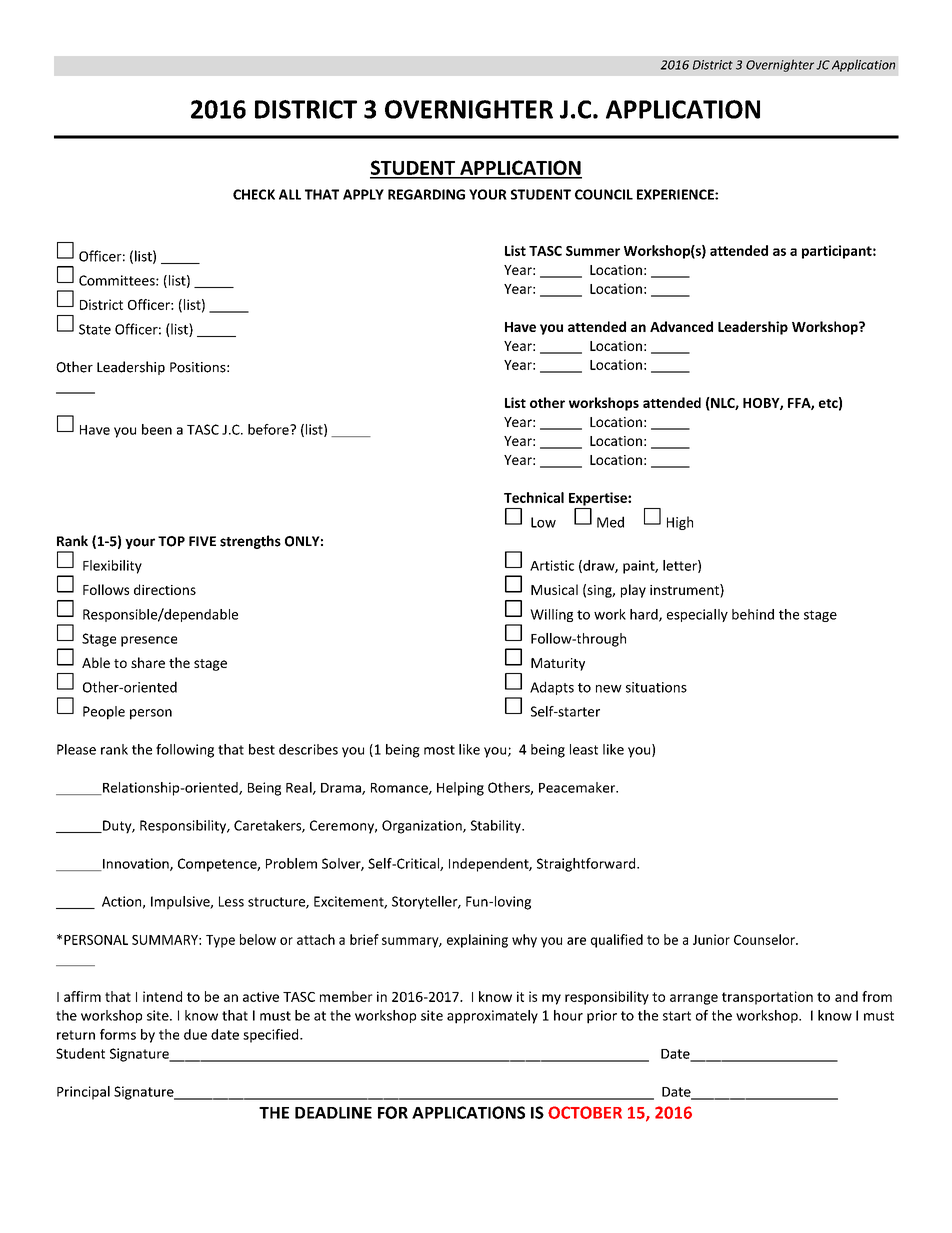  What do you see at coordinates (254, 194) in the screenshot?
I see `CHECK` at bounding box center [254, 194].
